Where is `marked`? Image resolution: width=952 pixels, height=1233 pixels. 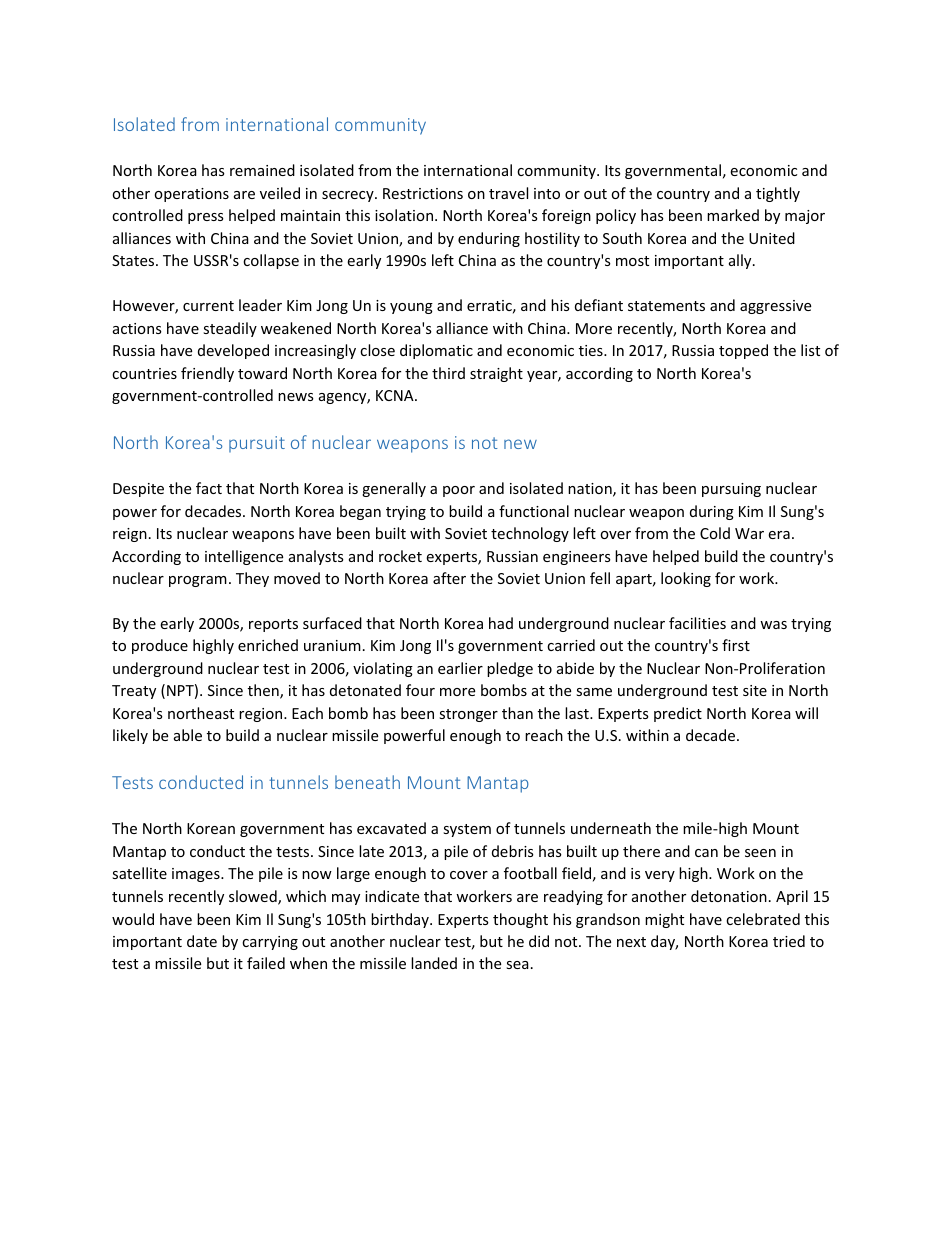 marked is located at coordinates (733, 215).
